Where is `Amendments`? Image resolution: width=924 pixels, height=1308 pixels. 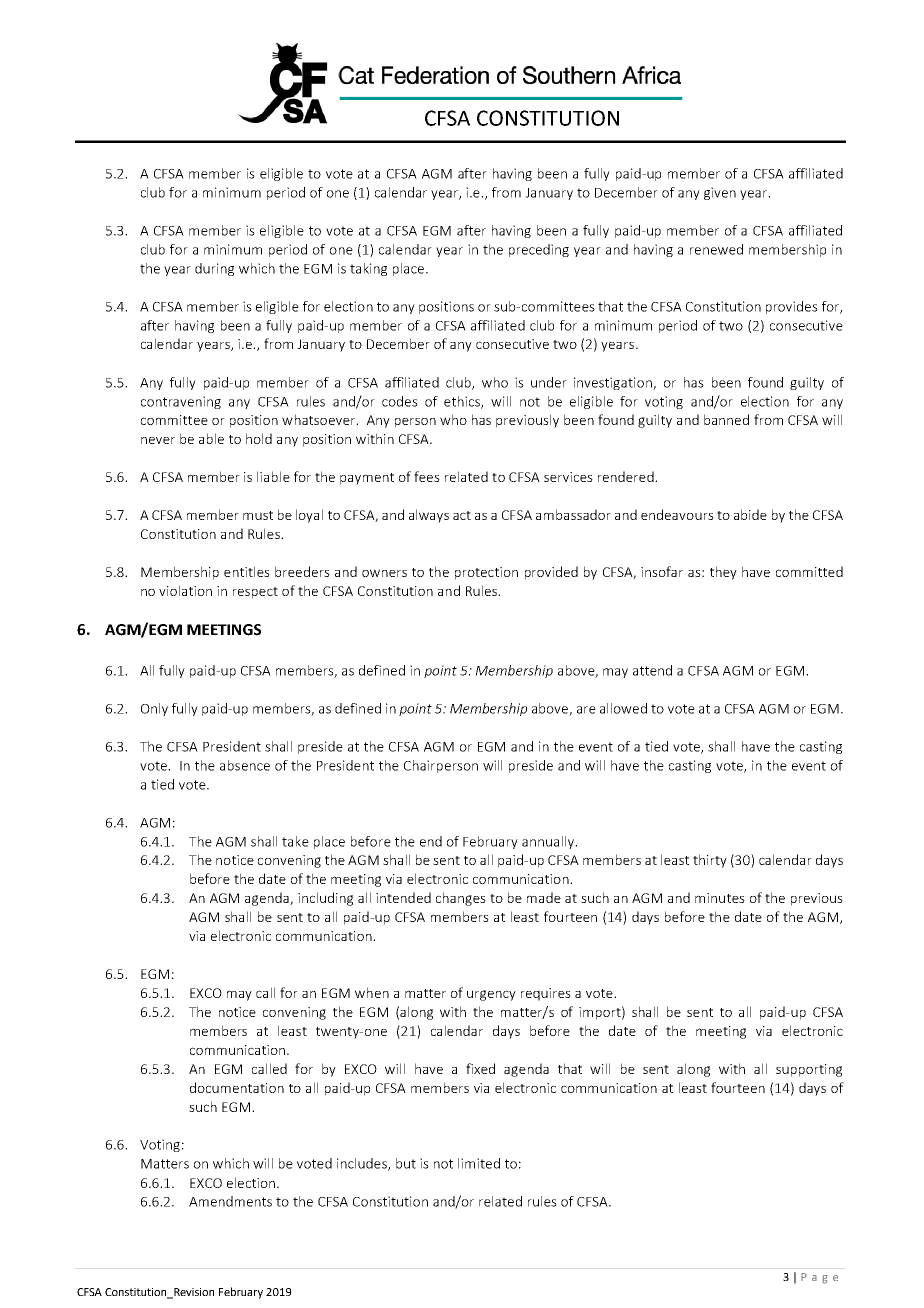 Amendments is located at coordinates (230, 1201).
